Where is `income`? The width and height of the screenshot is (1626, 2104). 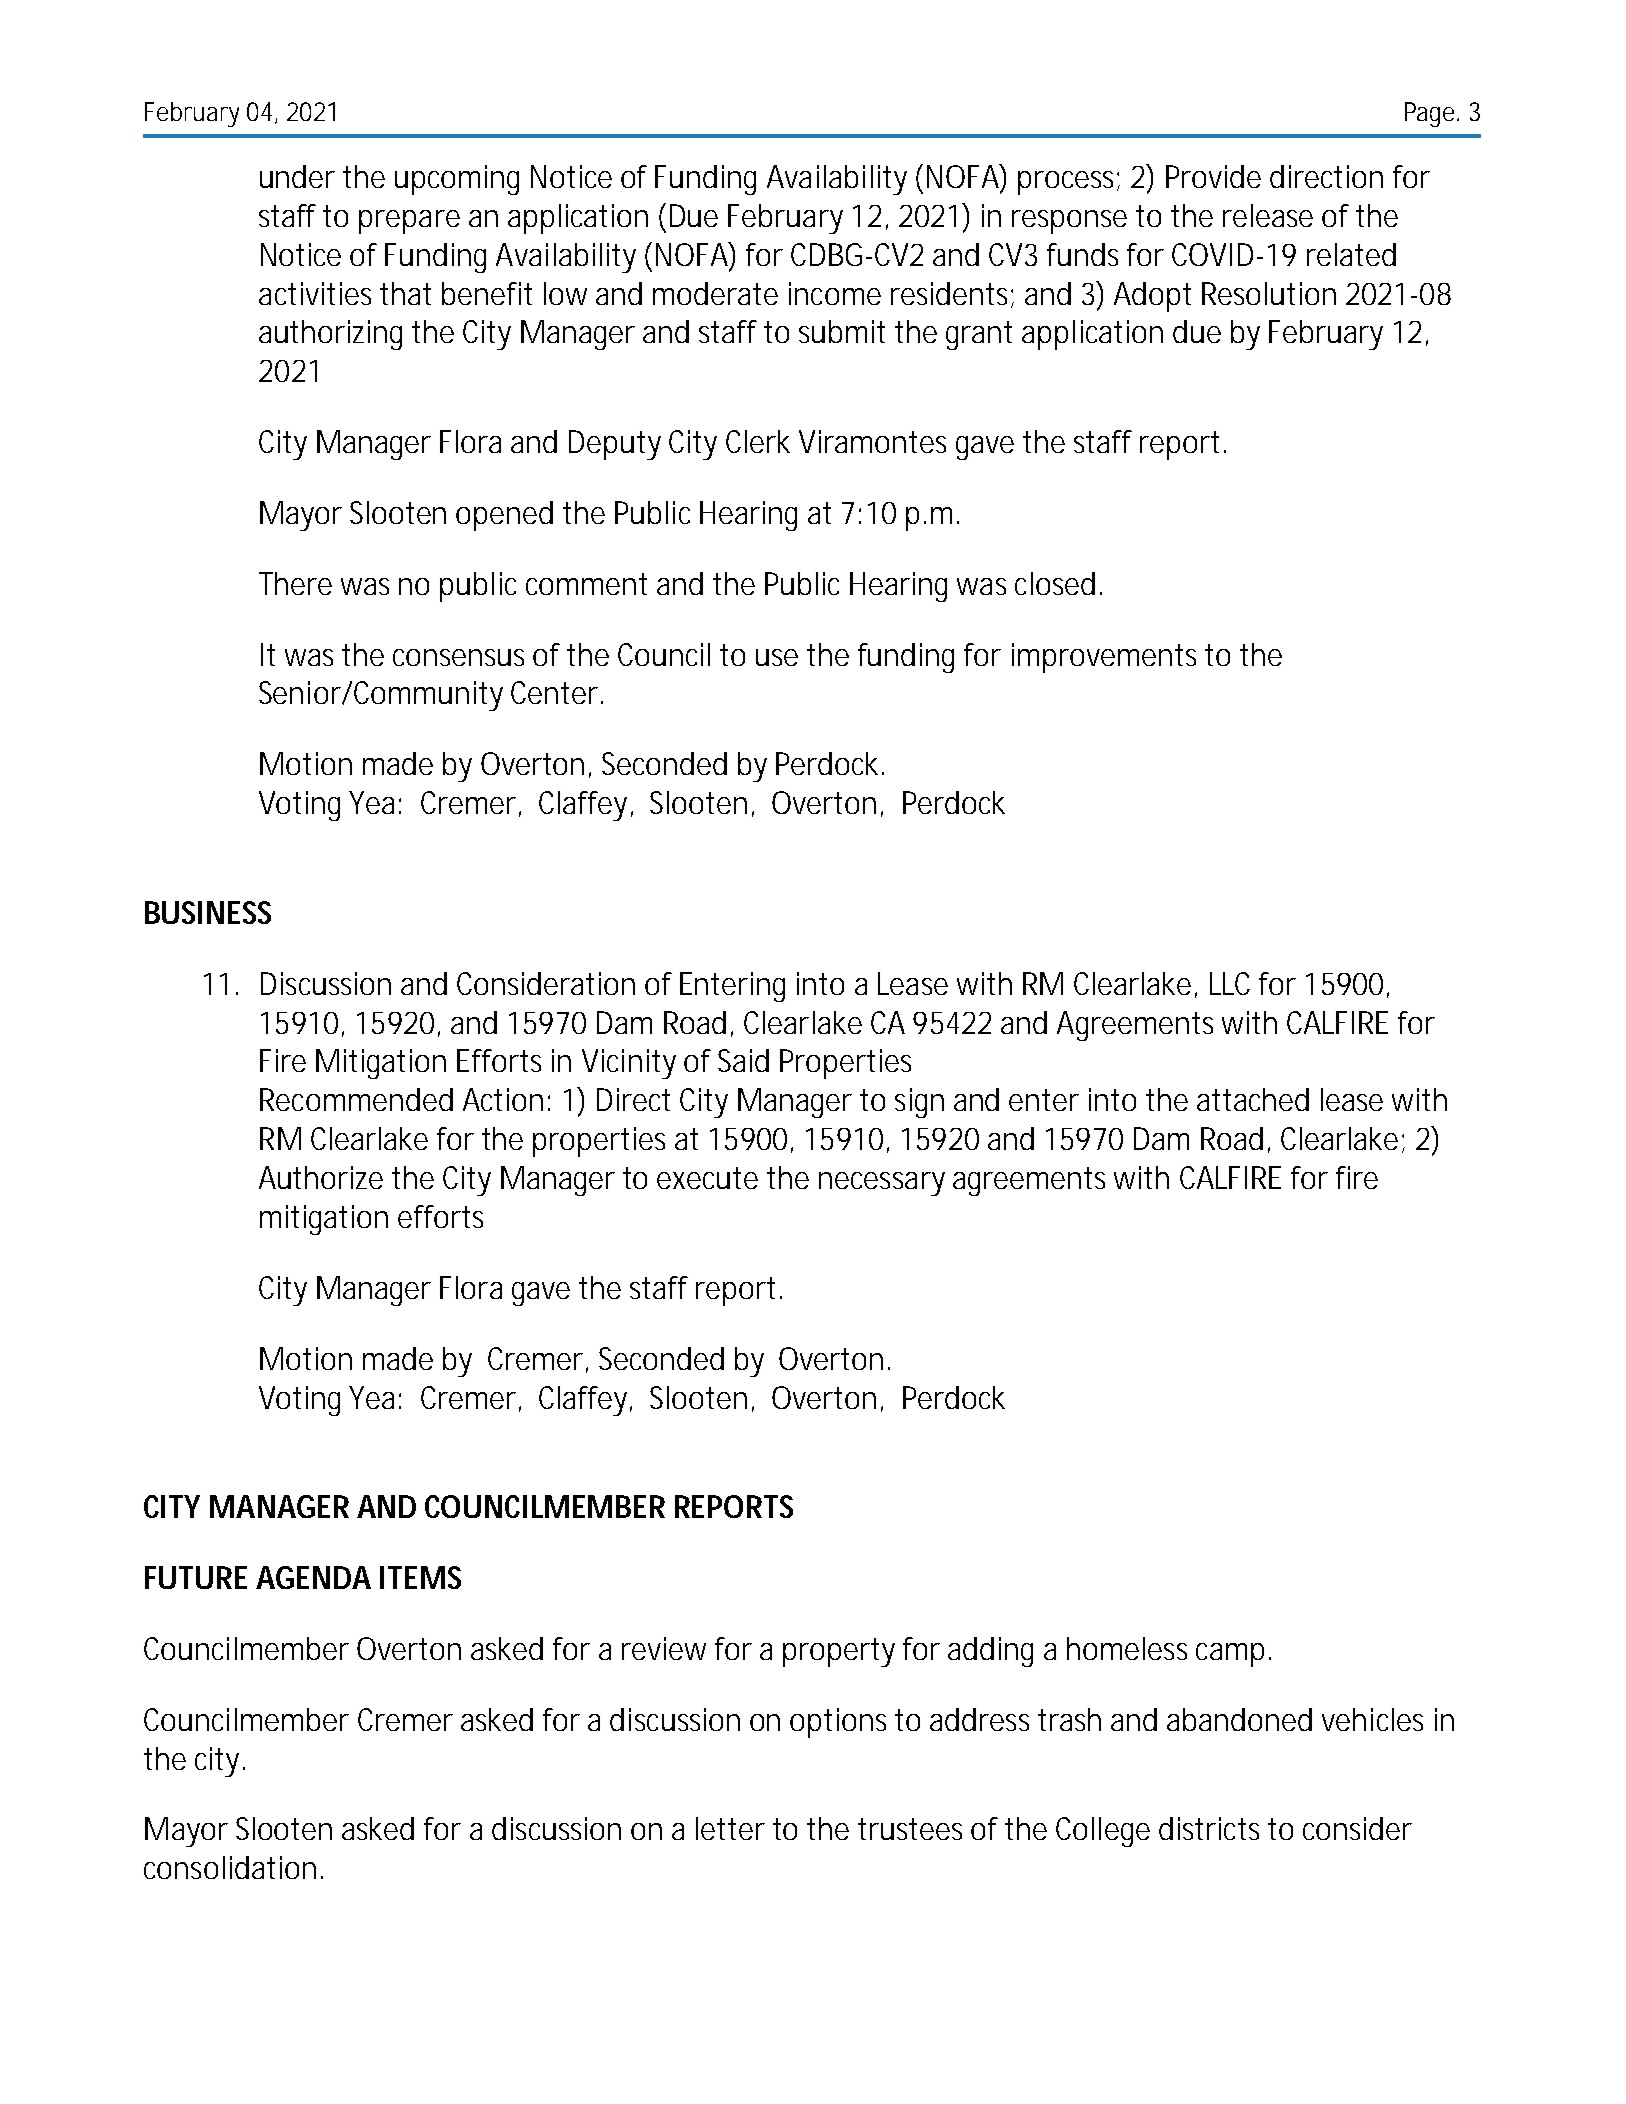
income is located at coordinates (835, 293).
